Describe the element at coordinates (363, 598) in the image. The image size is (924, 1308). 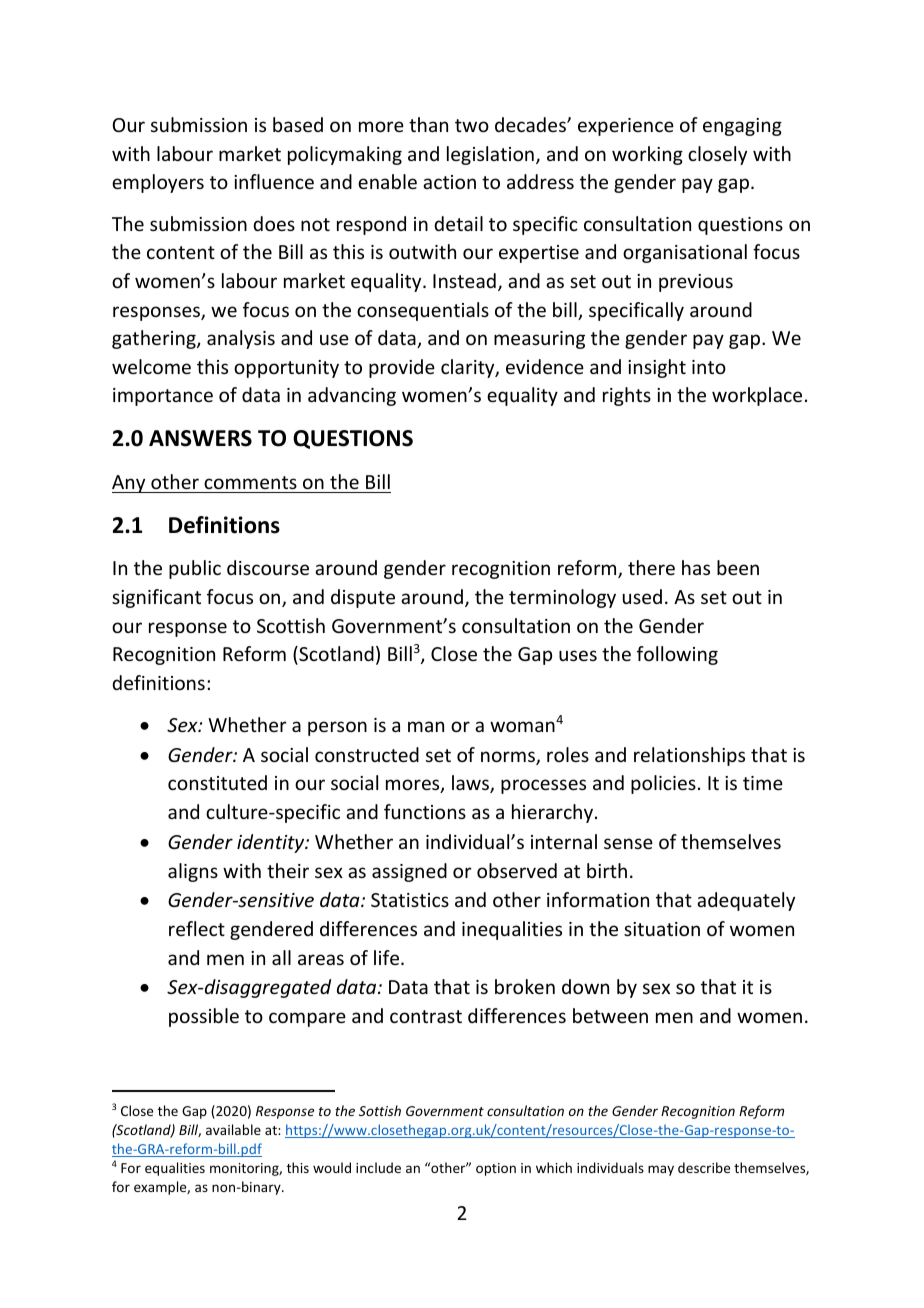
I see `dispute` at that location.
